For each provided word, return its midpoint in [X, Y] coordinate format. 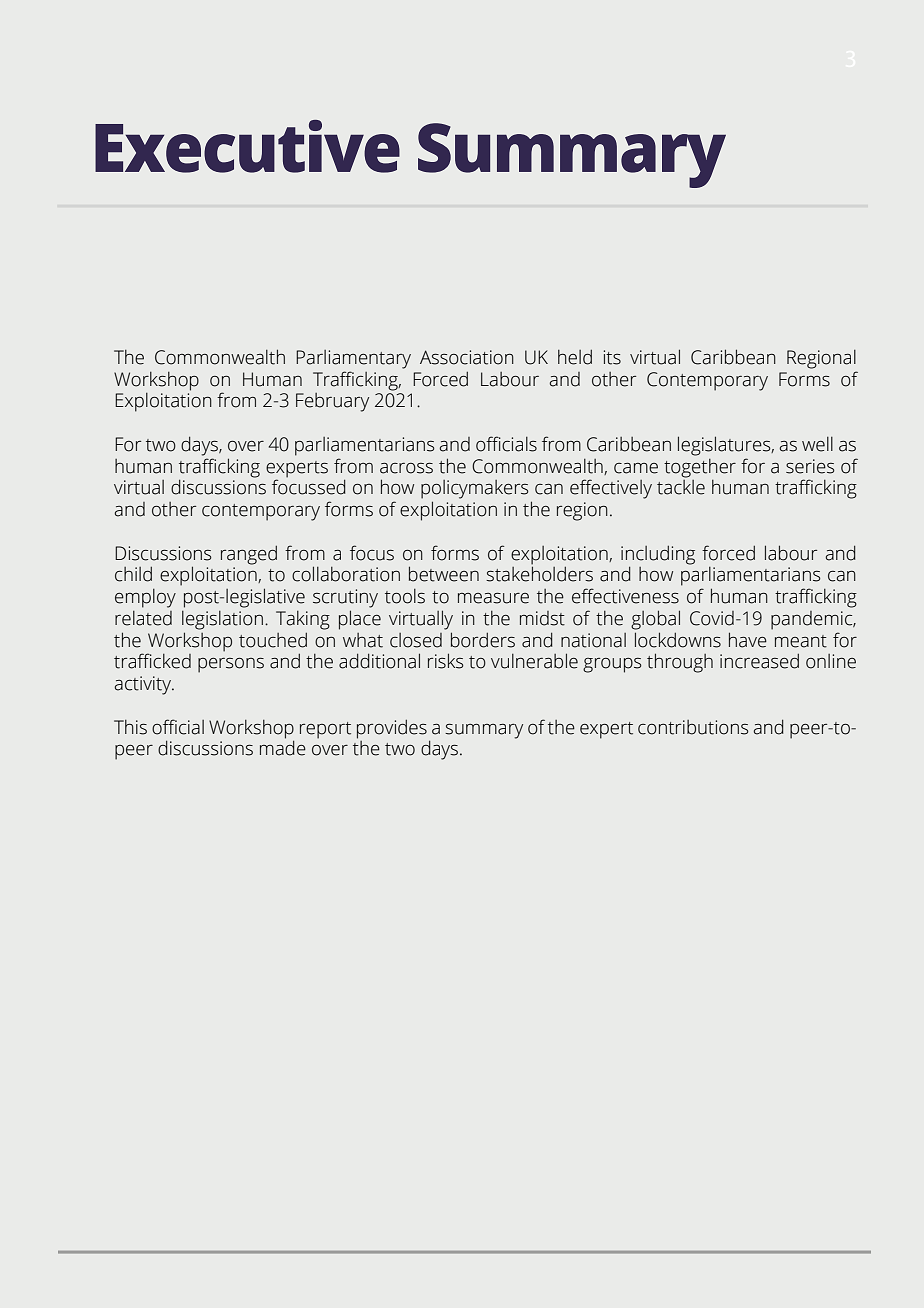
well [817, 444]
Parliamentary [353, 359]
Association [467, 357]
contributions [693, 727]
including [658, 556]
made [283, 748]
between [444, 574]
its [612, 357]
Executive [247, 146]
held [575, 357]
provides [392, 729]
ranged [249, 555]
